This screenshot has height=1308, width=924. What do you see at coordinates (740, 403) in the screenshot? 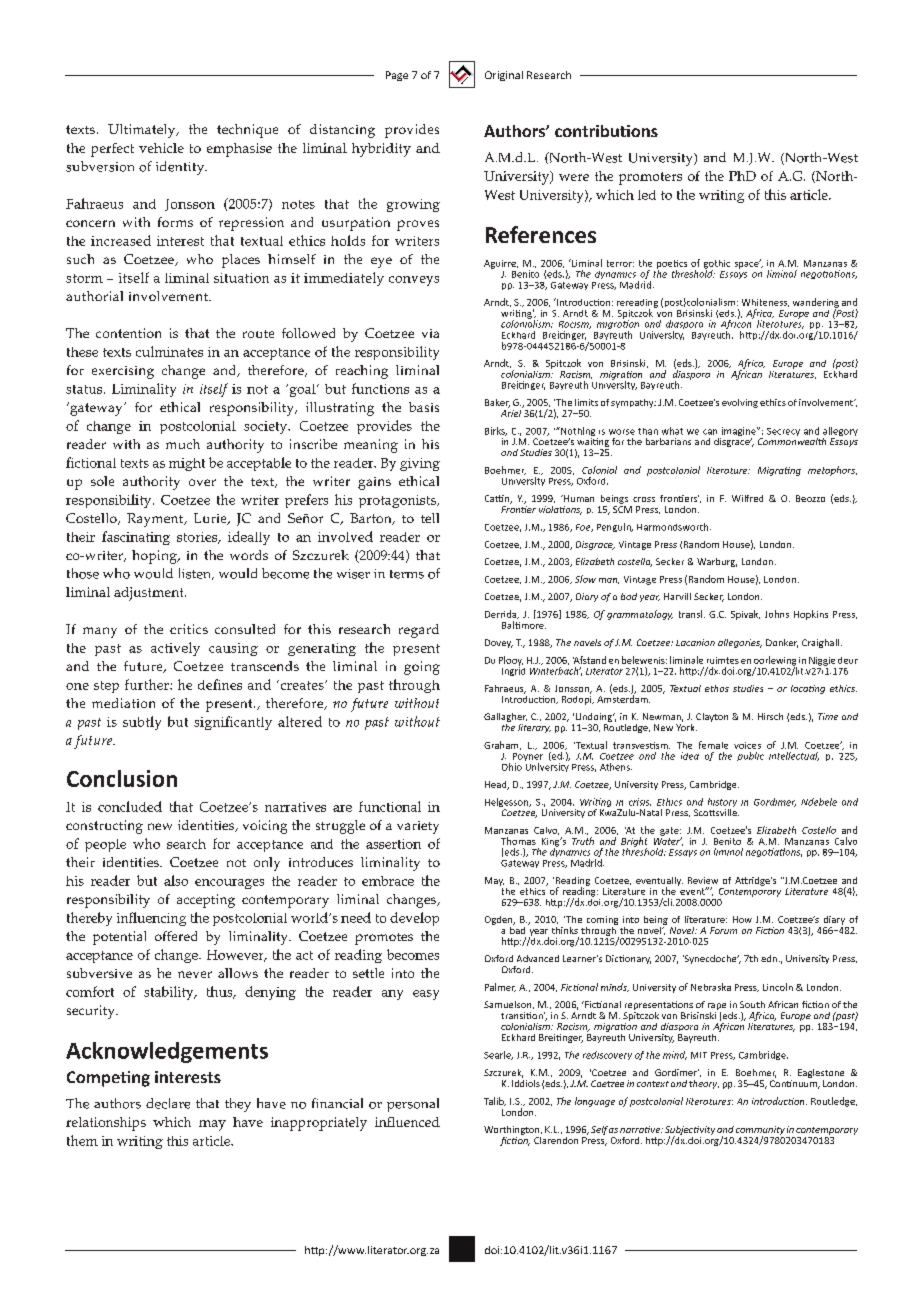
I see `evolving` at bounding box center [740, 403].
